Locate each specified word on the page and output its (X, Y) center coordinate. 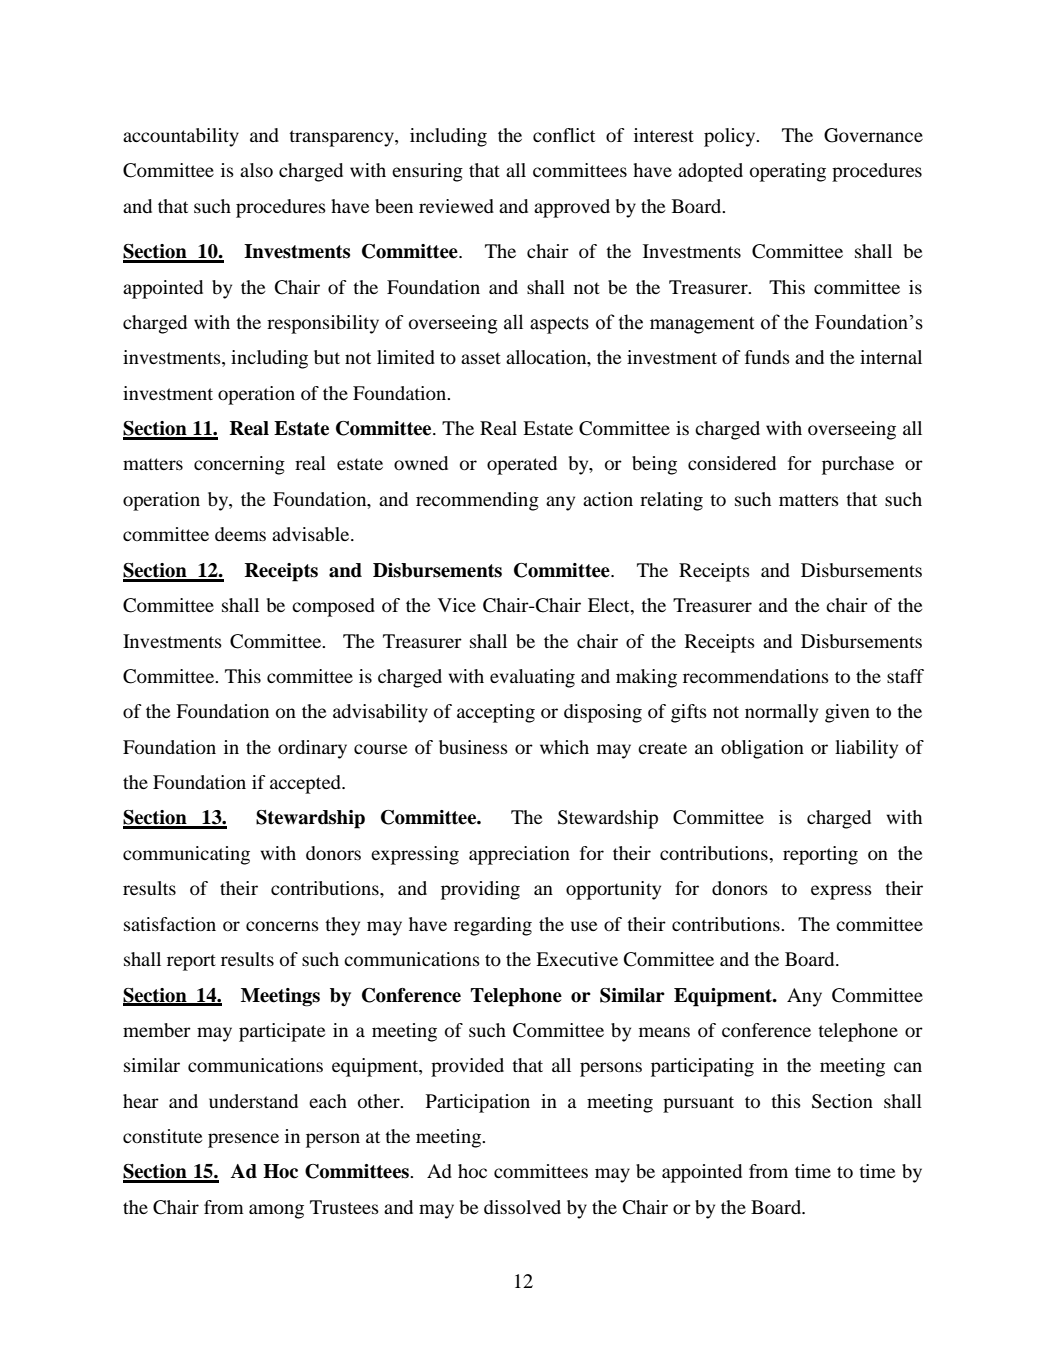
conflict (564, 135)
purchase (858, 465)
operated (522, 465)
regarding (493, 926)
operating (788, 172)
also (256, 170)
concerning (239, 465)
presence (243, 1140)
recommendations (756, 676)
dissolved (522, 1207)
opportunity (613, 890)
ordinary (312, 749)
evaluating (532, 678)
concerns (282, 926)
